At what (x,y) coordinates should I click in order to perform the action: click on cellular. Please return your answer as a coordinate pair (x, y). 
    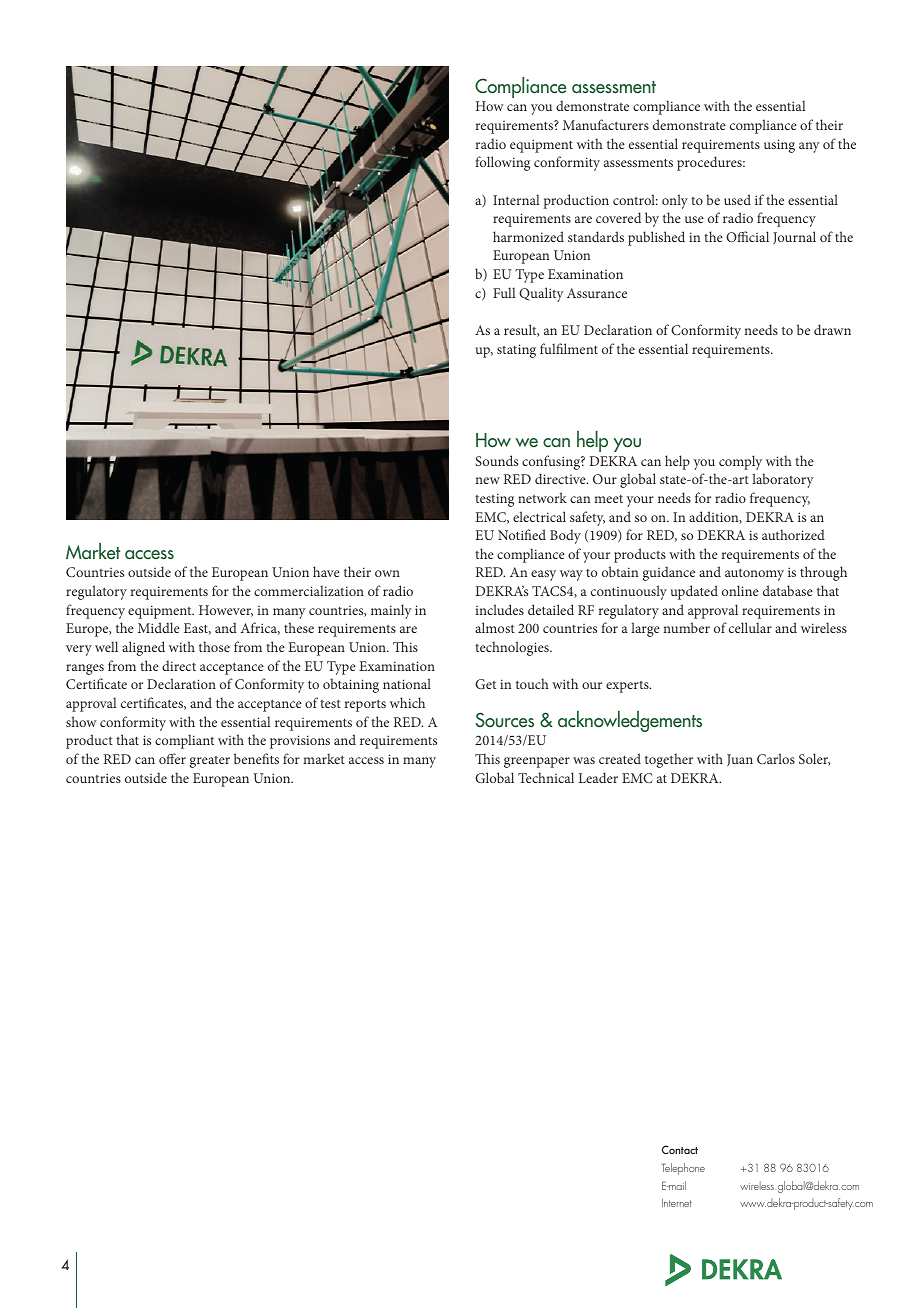
    Looking at the image, I should click on (750, 627).
